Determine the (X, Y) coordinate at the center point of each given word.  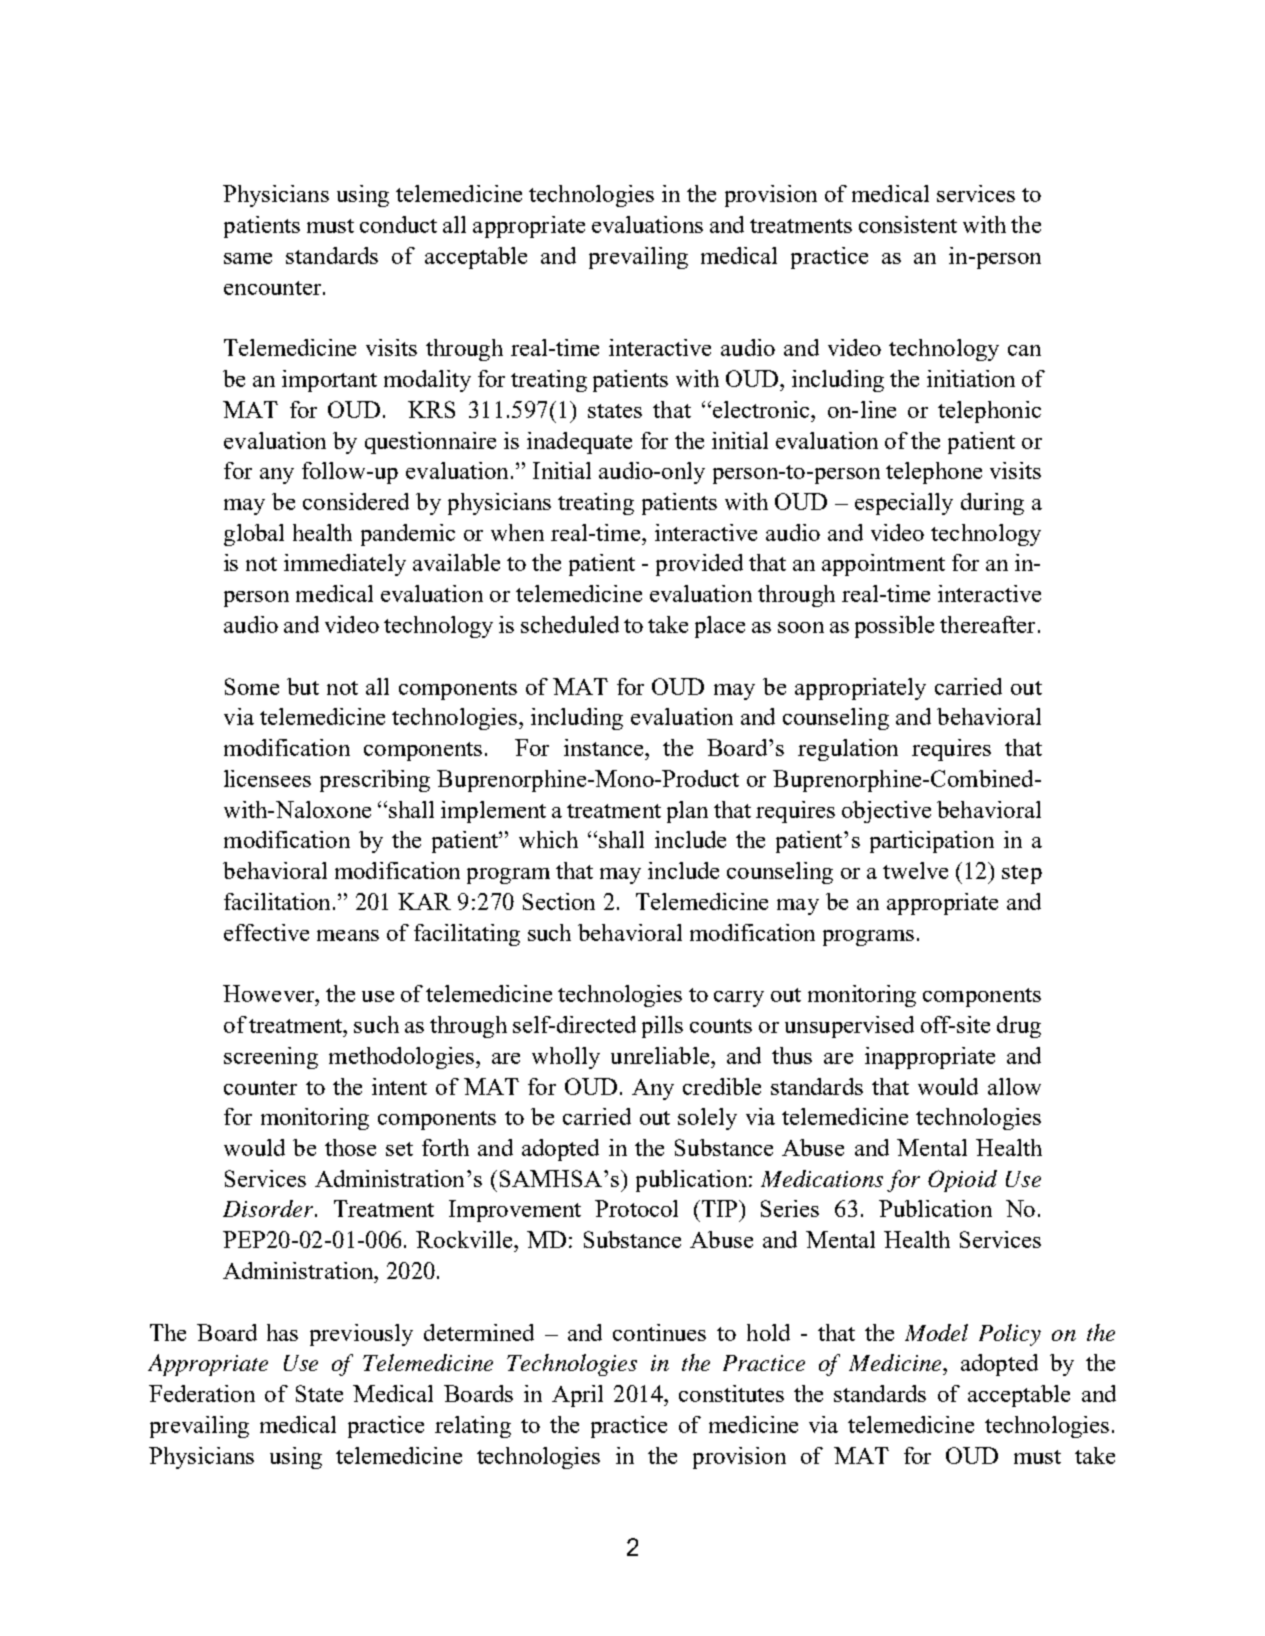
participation (932, 842)
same (248, 258)
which (548, 839)
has (282, 1332)
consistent (908, 224)
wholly (566, 1058)
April (577, 1396)
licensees (267, 778)
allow (1014, 1086)
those (350, 1147)
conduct (398, 224)
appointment (883, 565)
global (254, 535)
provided (699, 565)
